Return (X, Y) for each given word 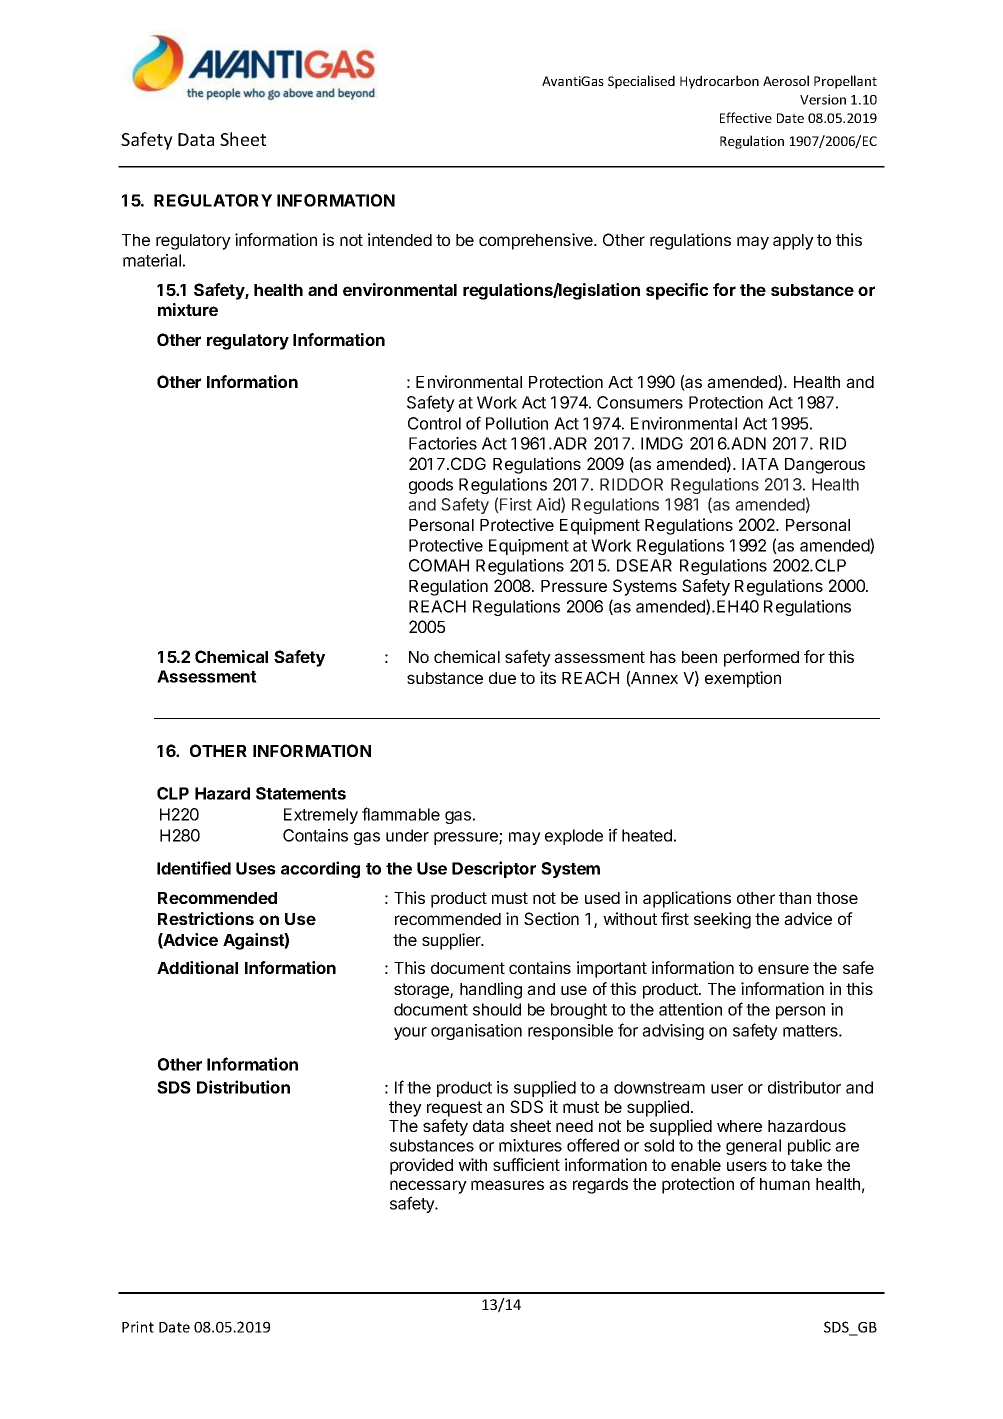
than (795, 898)
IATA (760, 464)
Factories (443, 443)
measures (507, 1185)
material (152, 260)
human (785, 1184)
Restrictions (206, 918)
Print (138, 1327)
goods (431, 486)
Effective (746, 117)
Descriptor (494, 869)
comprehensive (537, 241)
